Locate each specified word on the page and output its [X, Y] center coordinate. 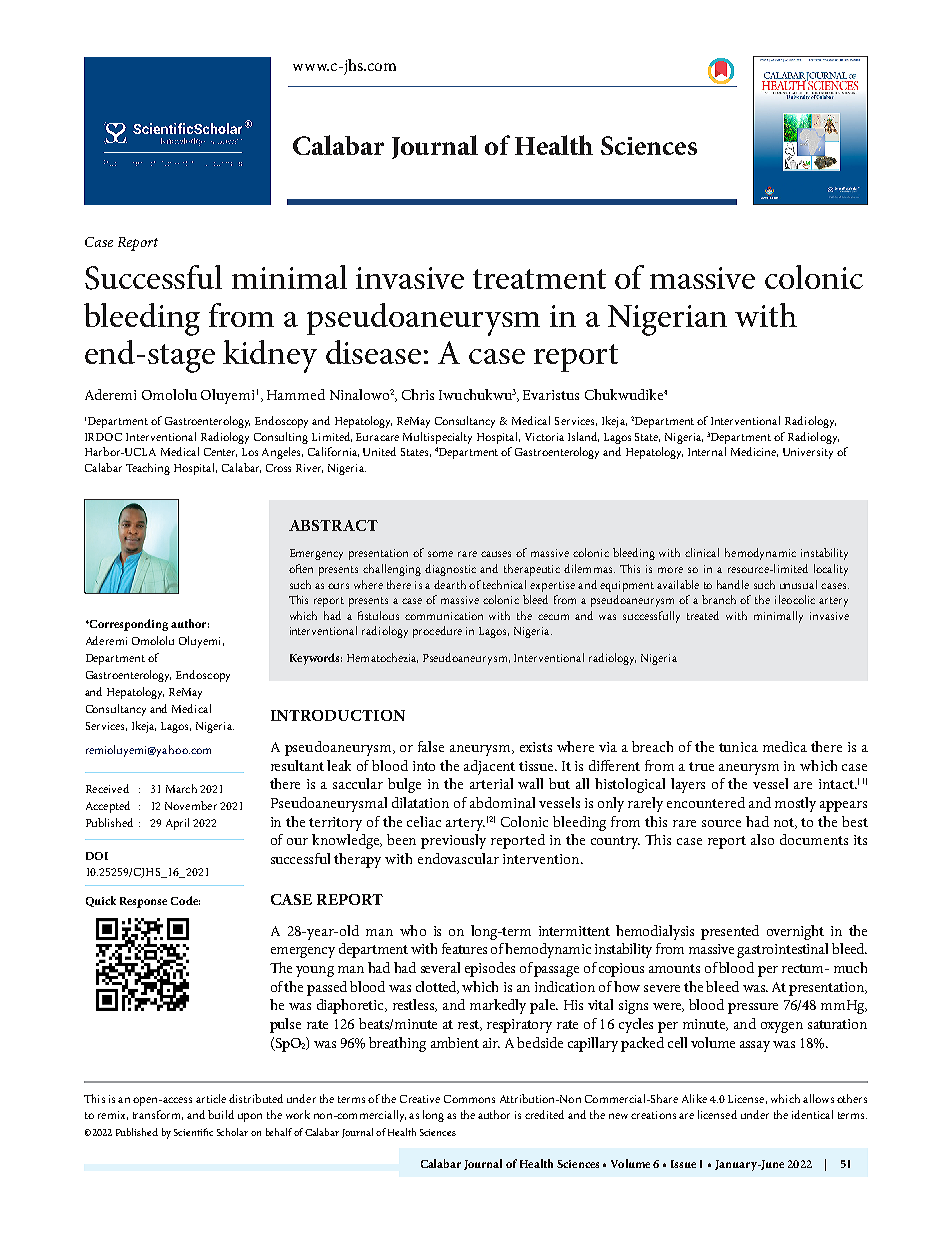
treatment [539, 279]
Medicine [754, 452]
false [431, 746]
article [211, 1098]
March [181, 788]
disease [373, 352]
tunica [738, 747]
